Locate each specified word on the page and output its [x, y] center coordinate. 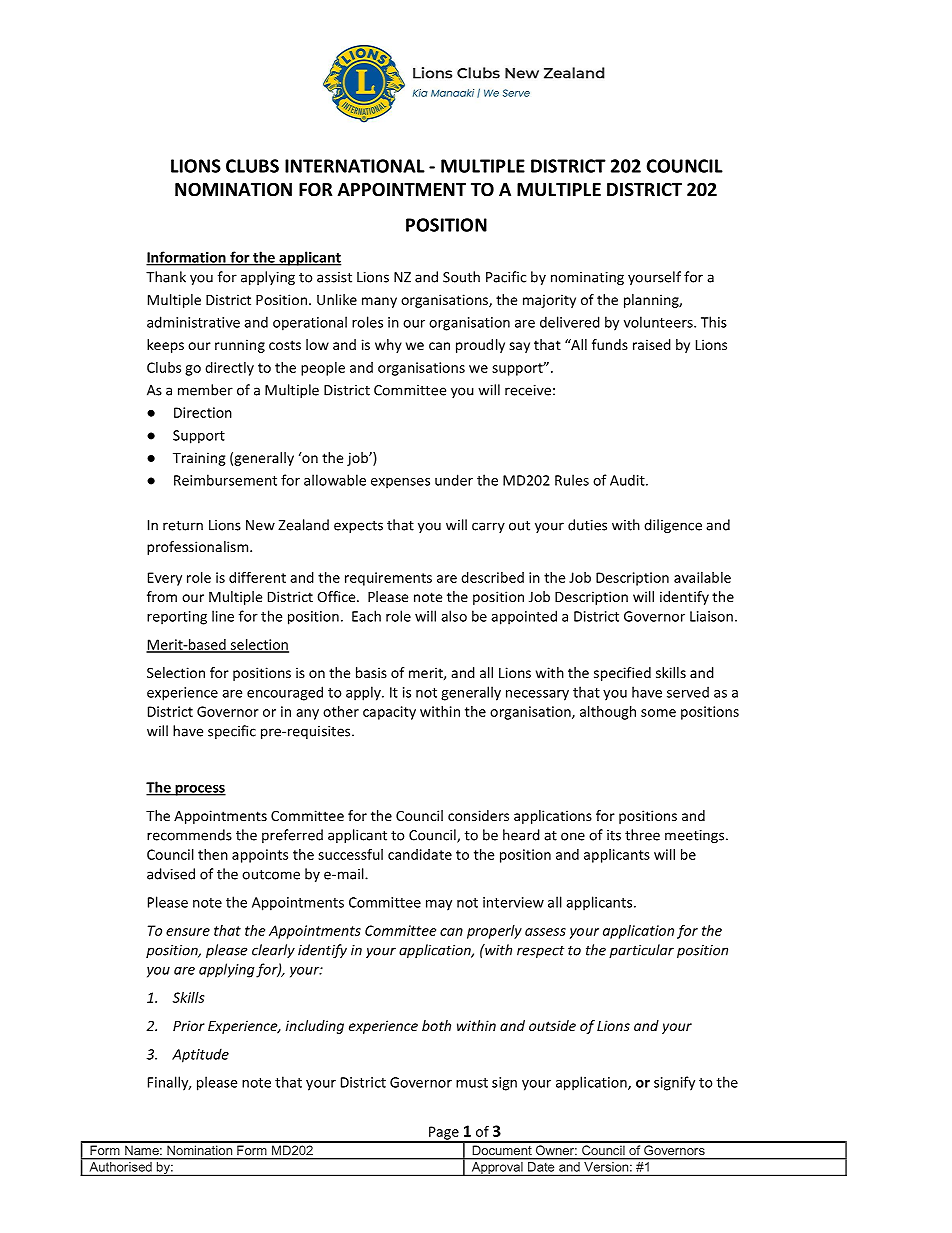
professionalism [199, 548]
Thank [166, 277]
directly [229, 369]
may [439, 905]
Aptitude [200, 1055]
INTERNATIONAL [355, 166]
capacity [389, 713]
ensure [188, 932]
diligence [673, 526]
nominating [587, 278]
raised [652, 344]
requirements [388, 579]
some [658, 713]
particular [641, 951]
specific [232, 732]
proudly [480, 346]
